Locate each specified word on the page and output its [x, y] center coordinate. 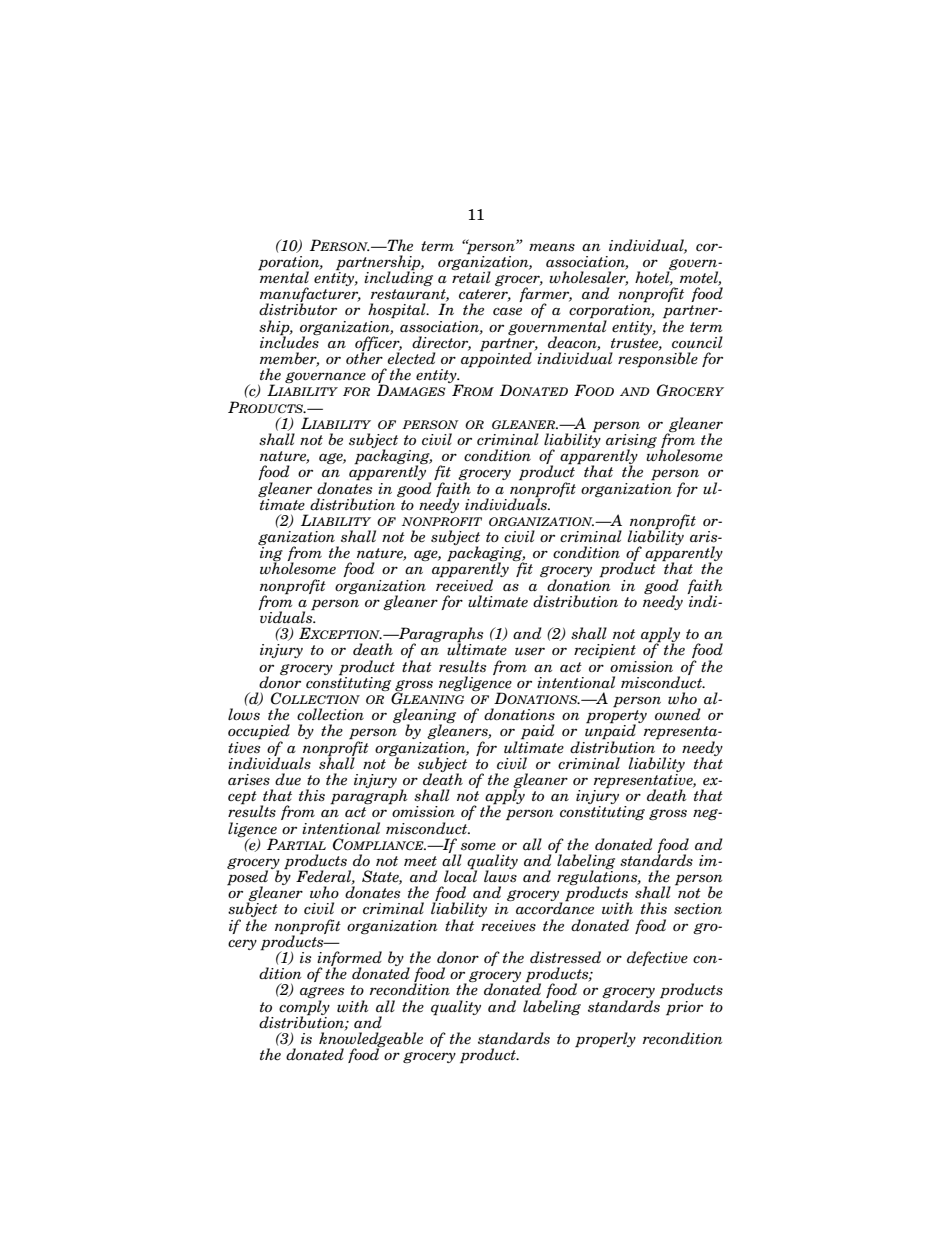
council [697, 342]
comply [304, 1008]
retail [471, 276]
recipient [605, 651]
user [530, 651]
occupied [259, 733]
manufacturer [310, 295]
